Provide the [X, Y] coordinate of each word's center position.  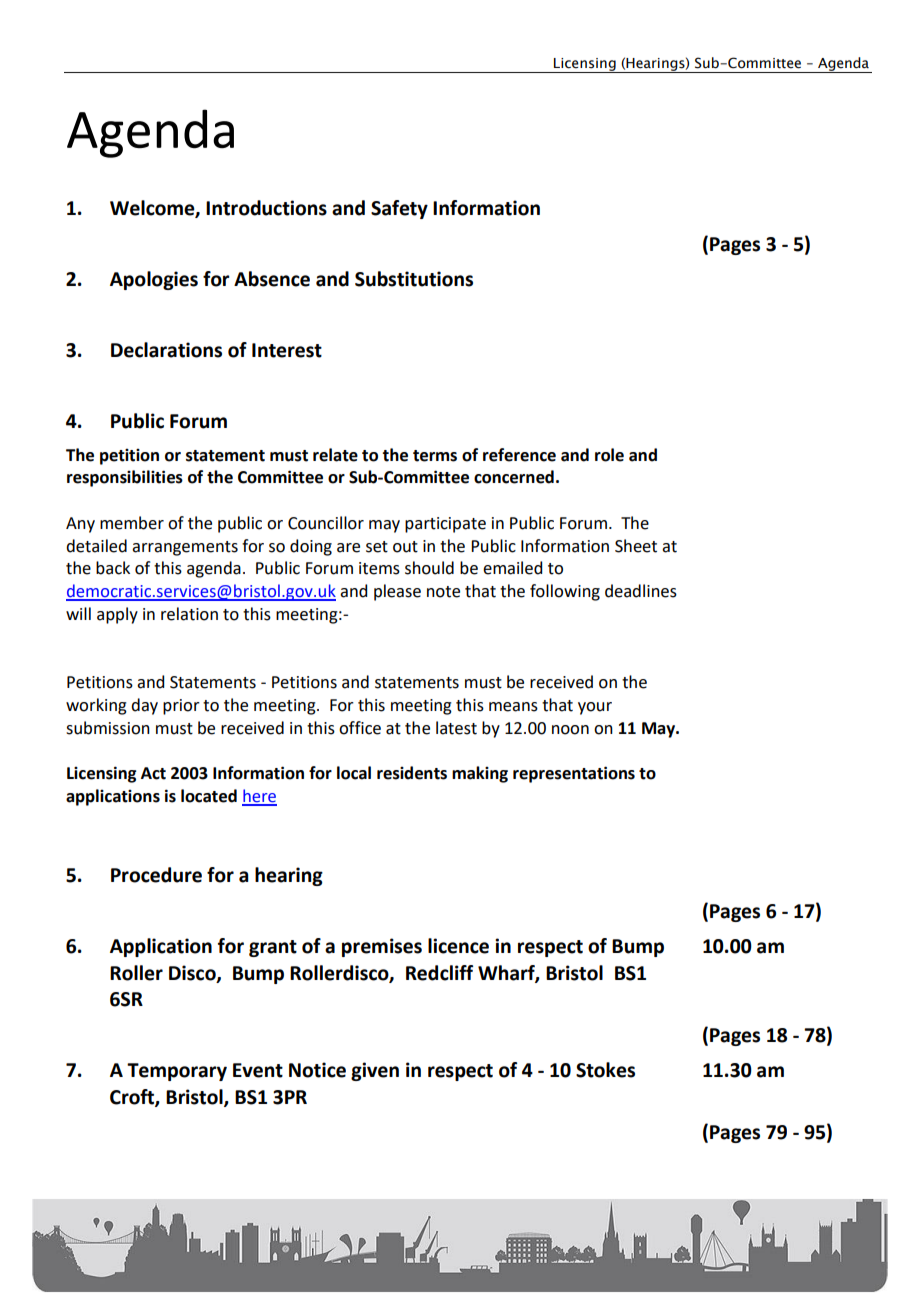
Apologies [154, 280]
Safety [399, 209]
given [375, 1071]
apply [117, 615]
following [565, 592]
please [397, 592]
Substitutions [414, 279]
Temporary [177, 1072]
